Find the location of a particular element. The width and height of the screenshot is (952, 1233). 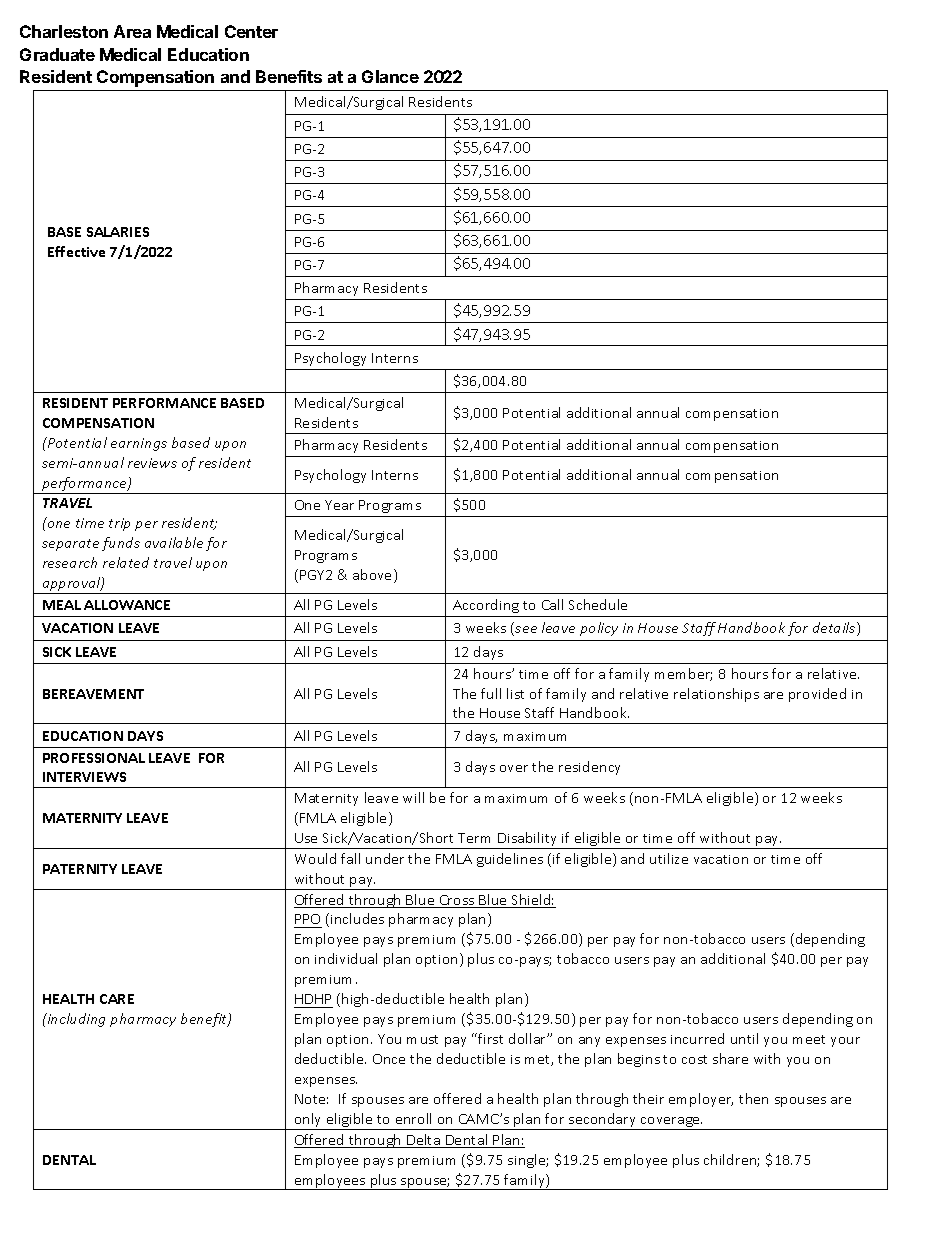

According is located at coordinates (486, 606).
